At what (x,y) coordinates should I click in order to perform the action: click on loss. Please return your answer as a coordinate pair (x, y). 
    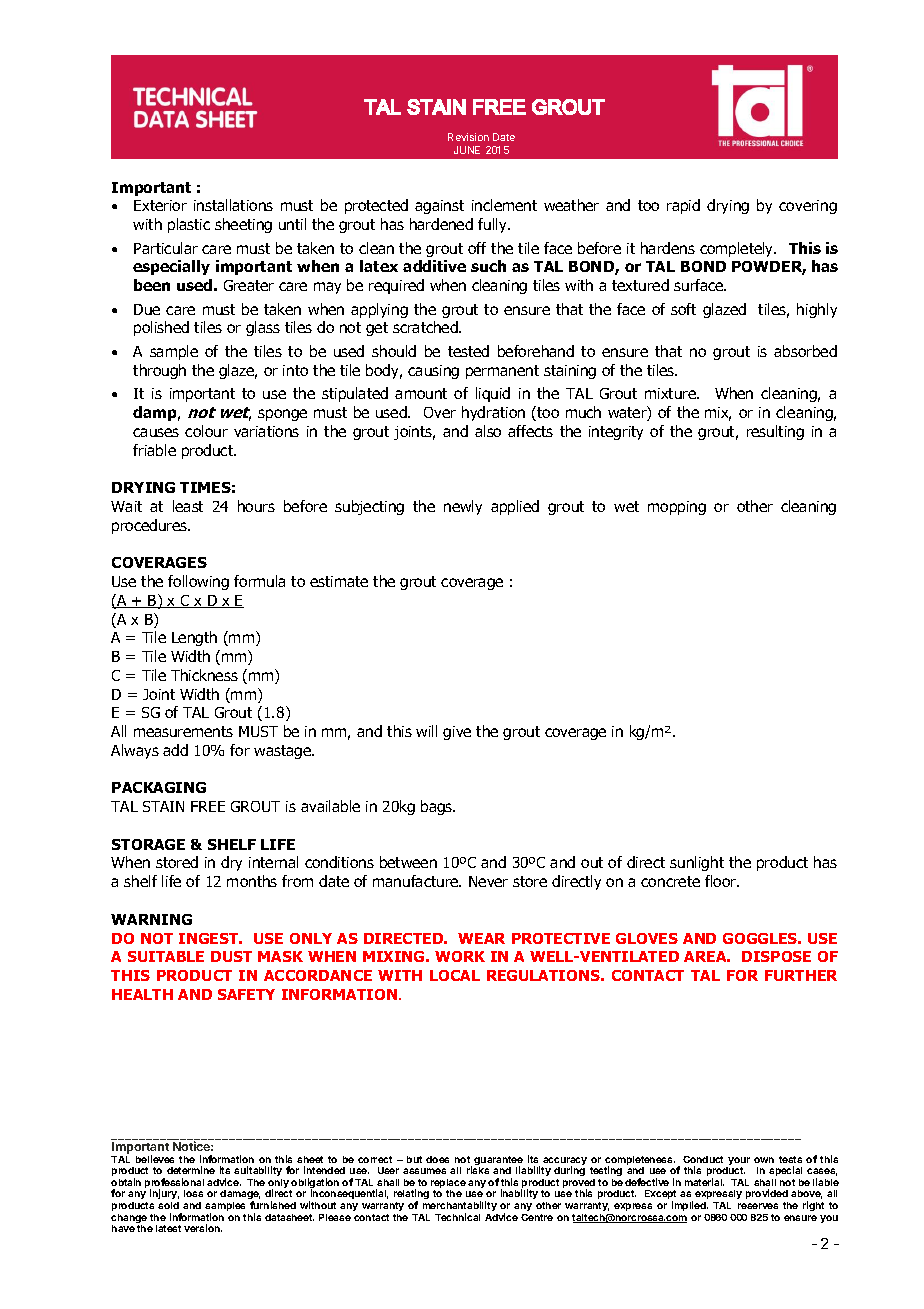
    Looking at the image, I should click on (193, 1193).
